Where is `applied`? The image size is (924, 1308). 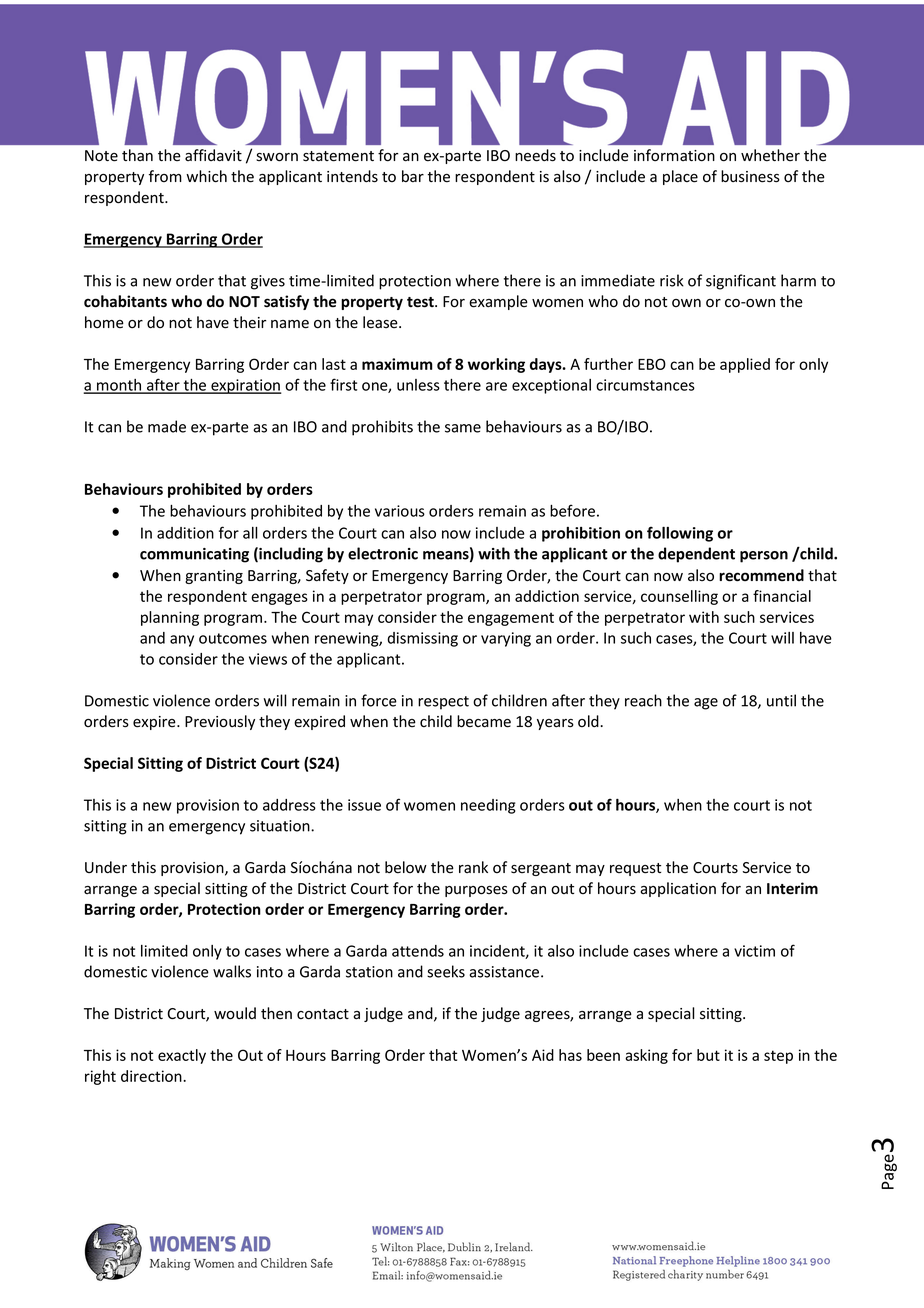
applied is located at coordinates (745, 365).
